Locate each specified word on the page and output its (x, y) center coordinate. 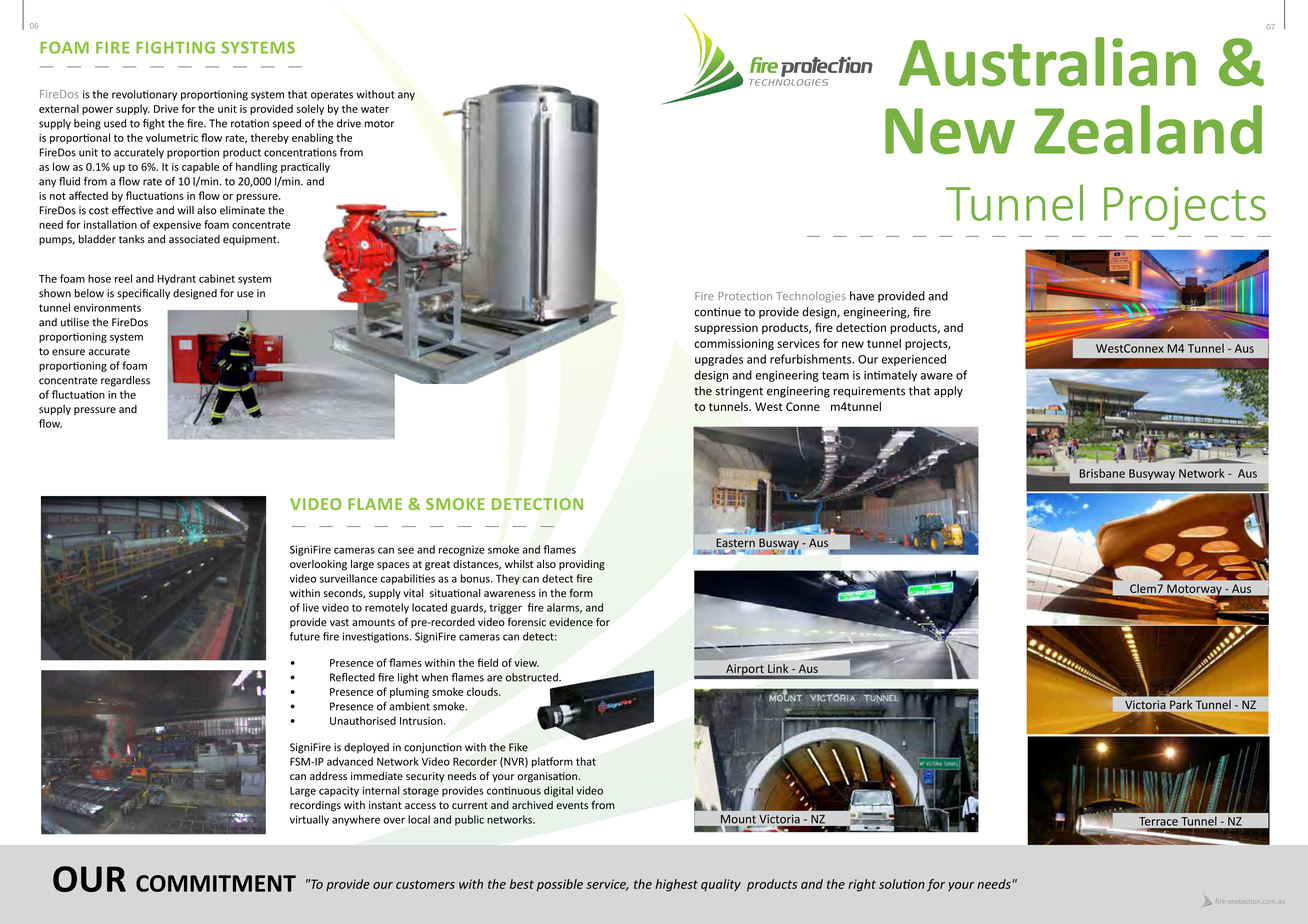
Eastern (735, 542)
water (375, 109)
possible (560, 885)
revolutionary (144, 95)
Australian (1047, 61)
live (311, 607)
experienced (913, 360)
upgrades (719, 360)
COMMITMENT (216, 883)
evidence (571, 622)
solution (902, 884)
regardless (125, 381)
